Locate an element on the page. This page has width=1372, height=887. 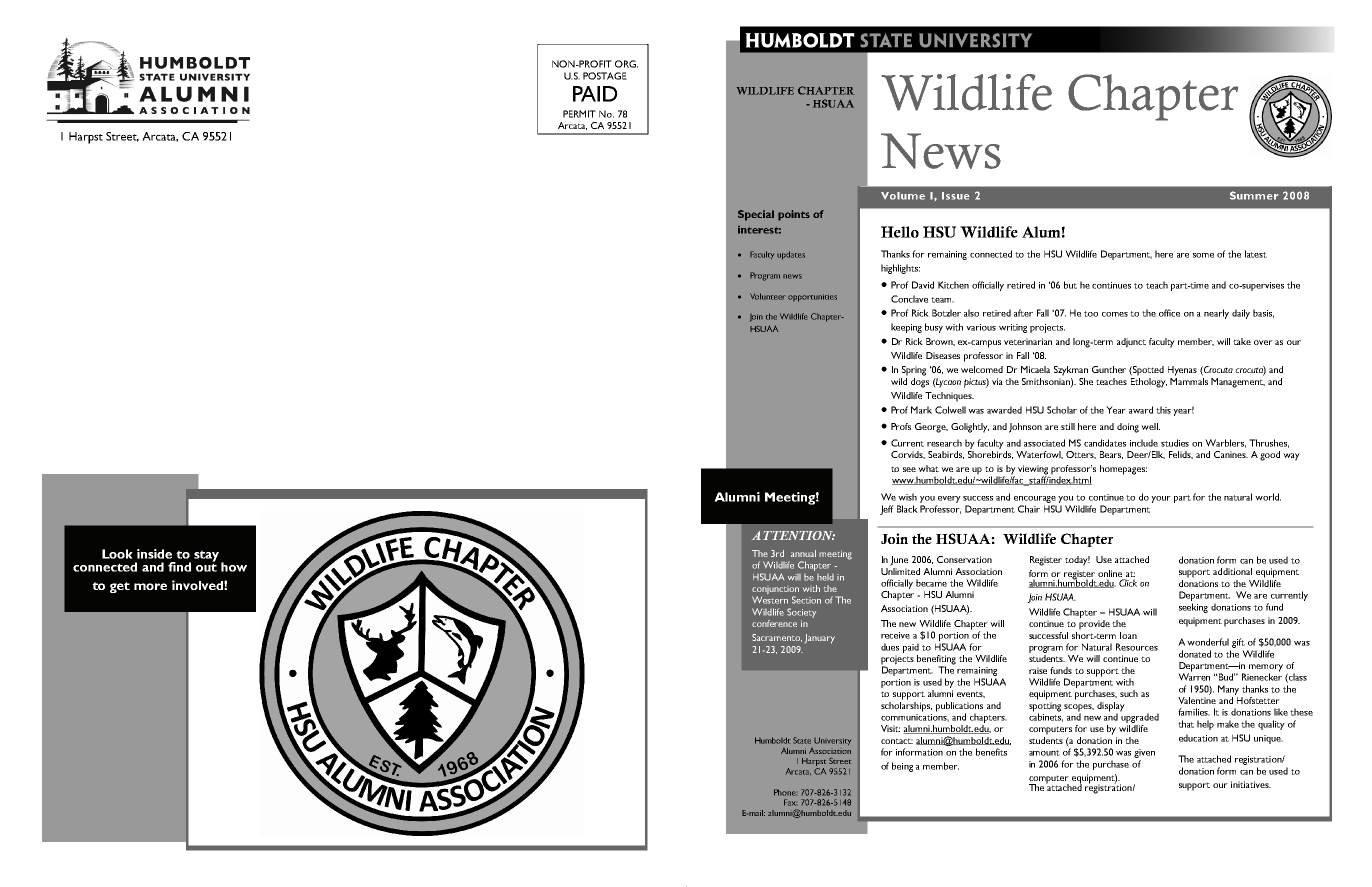
given is located at coordinates (1144, 753).
